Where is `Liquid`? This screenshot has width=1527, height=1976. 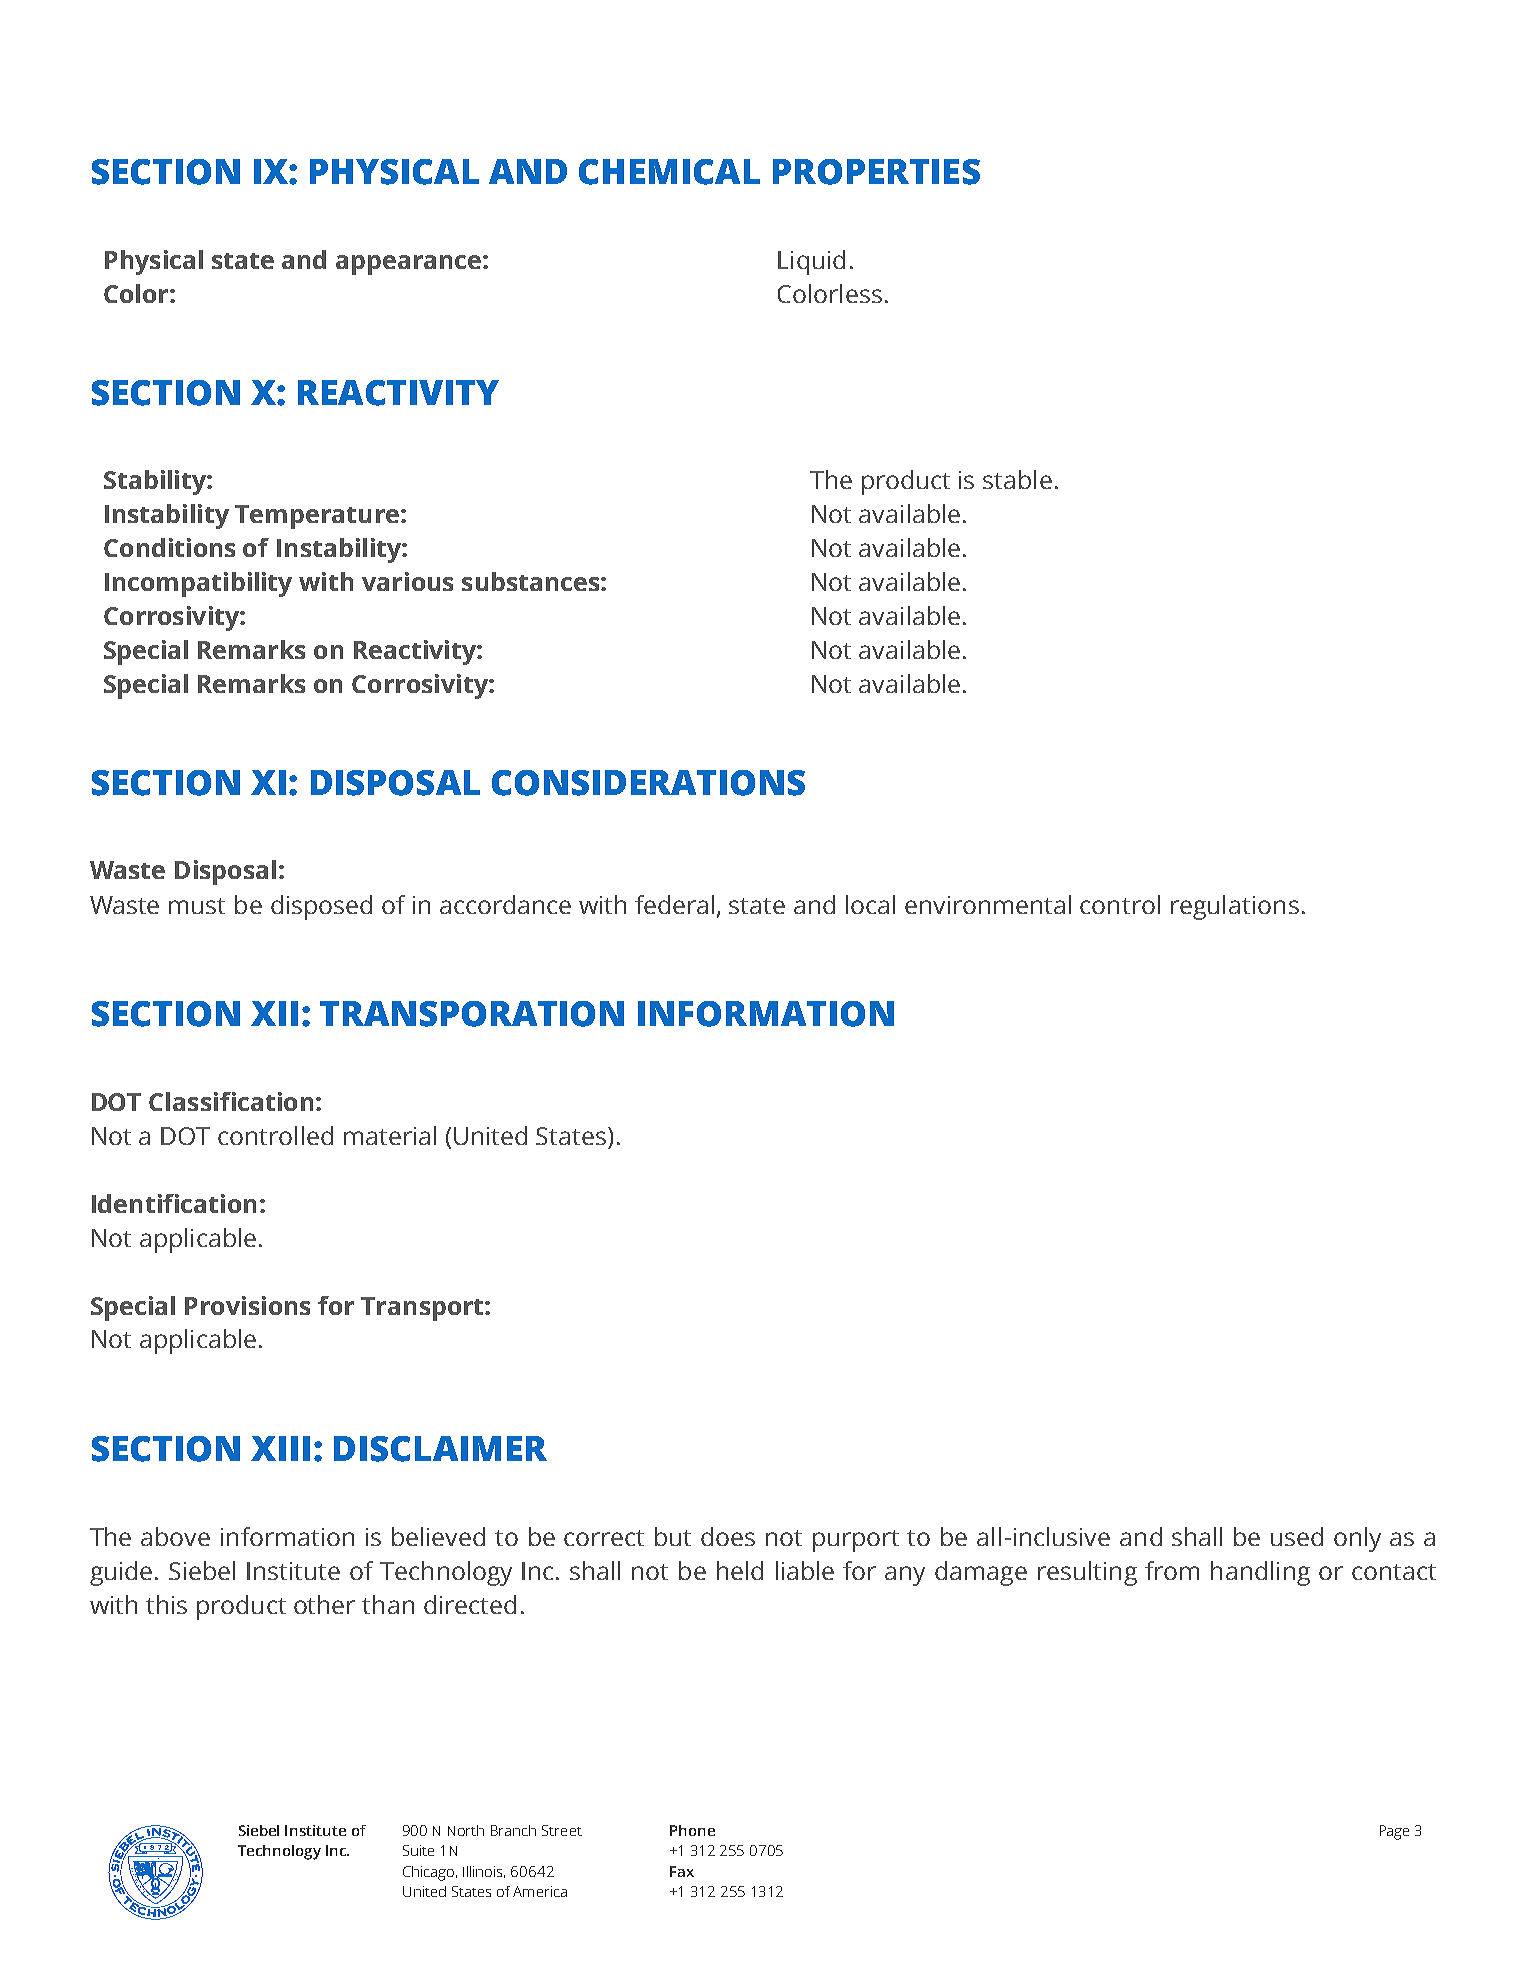 Liquid is located at coordinates (811, 262).
